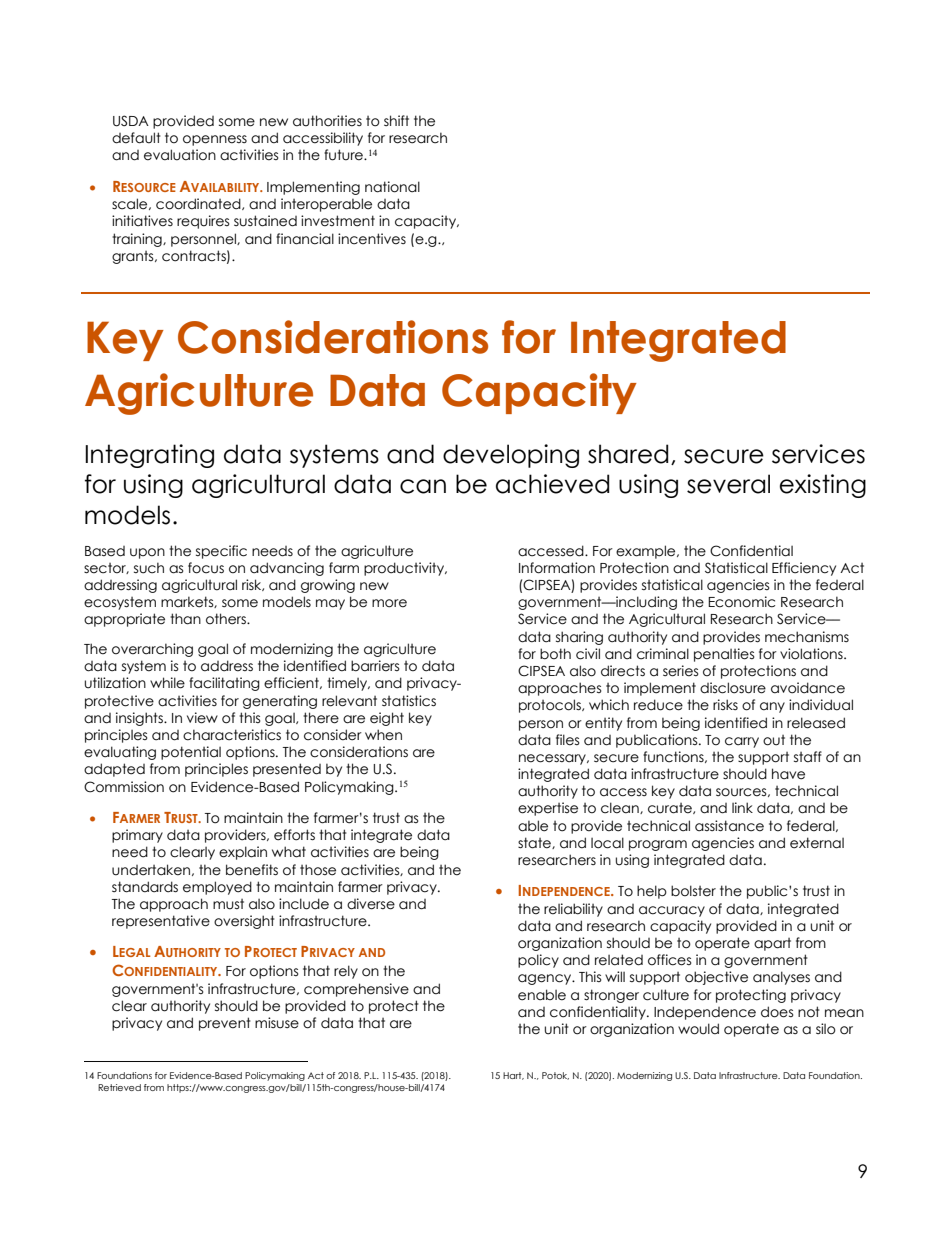 The image size is (952, 1233). I want to click on carry, so click(742, 742).
